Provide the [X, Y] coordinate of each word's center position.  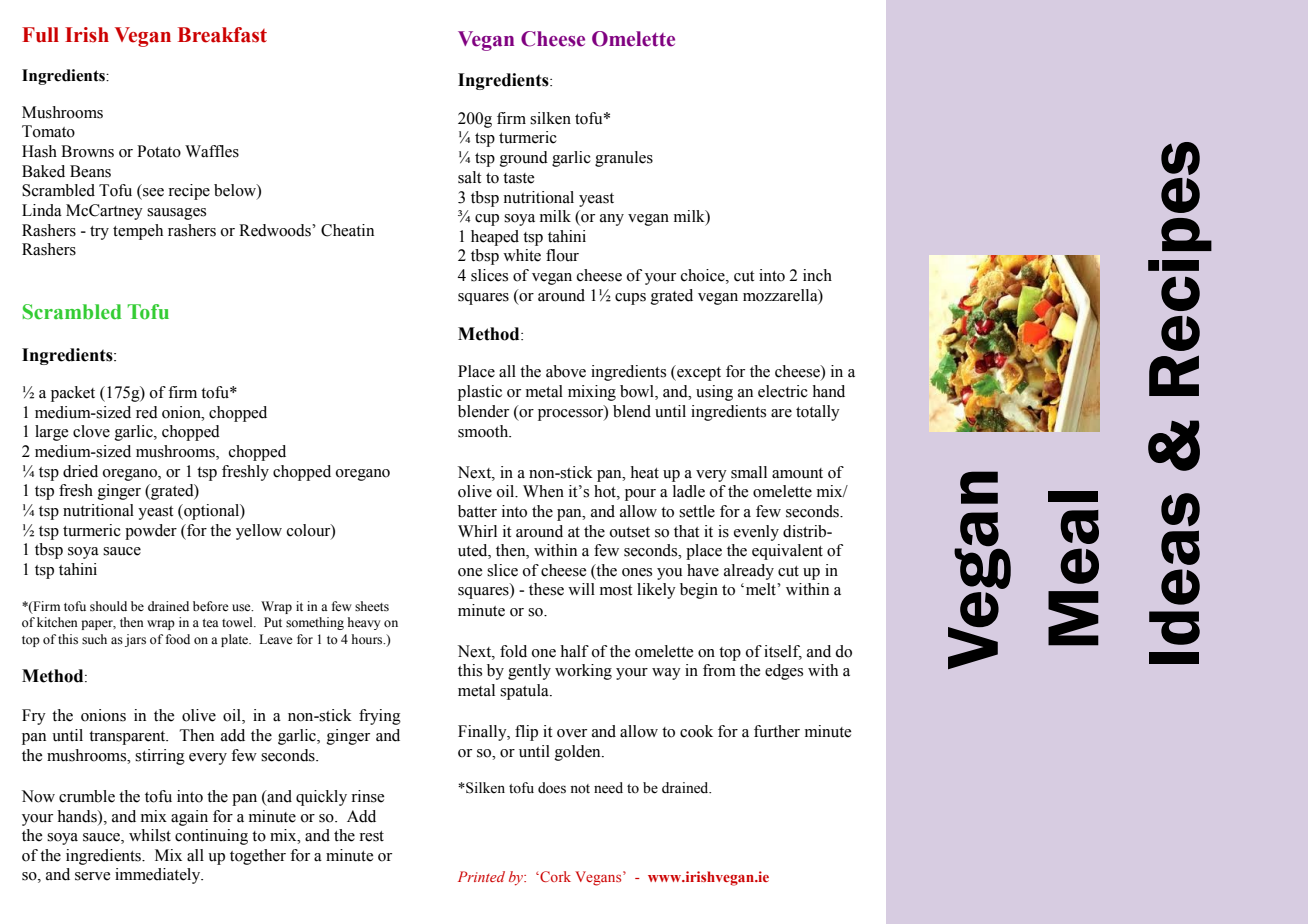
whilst [150, 835]
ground [524, 159]
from [719, 670]
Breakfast [222, 35]
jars [135, 640]
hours [368, 639]
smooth [484, 431]
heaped [495, 238]
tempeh [138, 232]
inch [817, 275]
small [749, 472]
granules [624, 159]
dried [80, 471]
